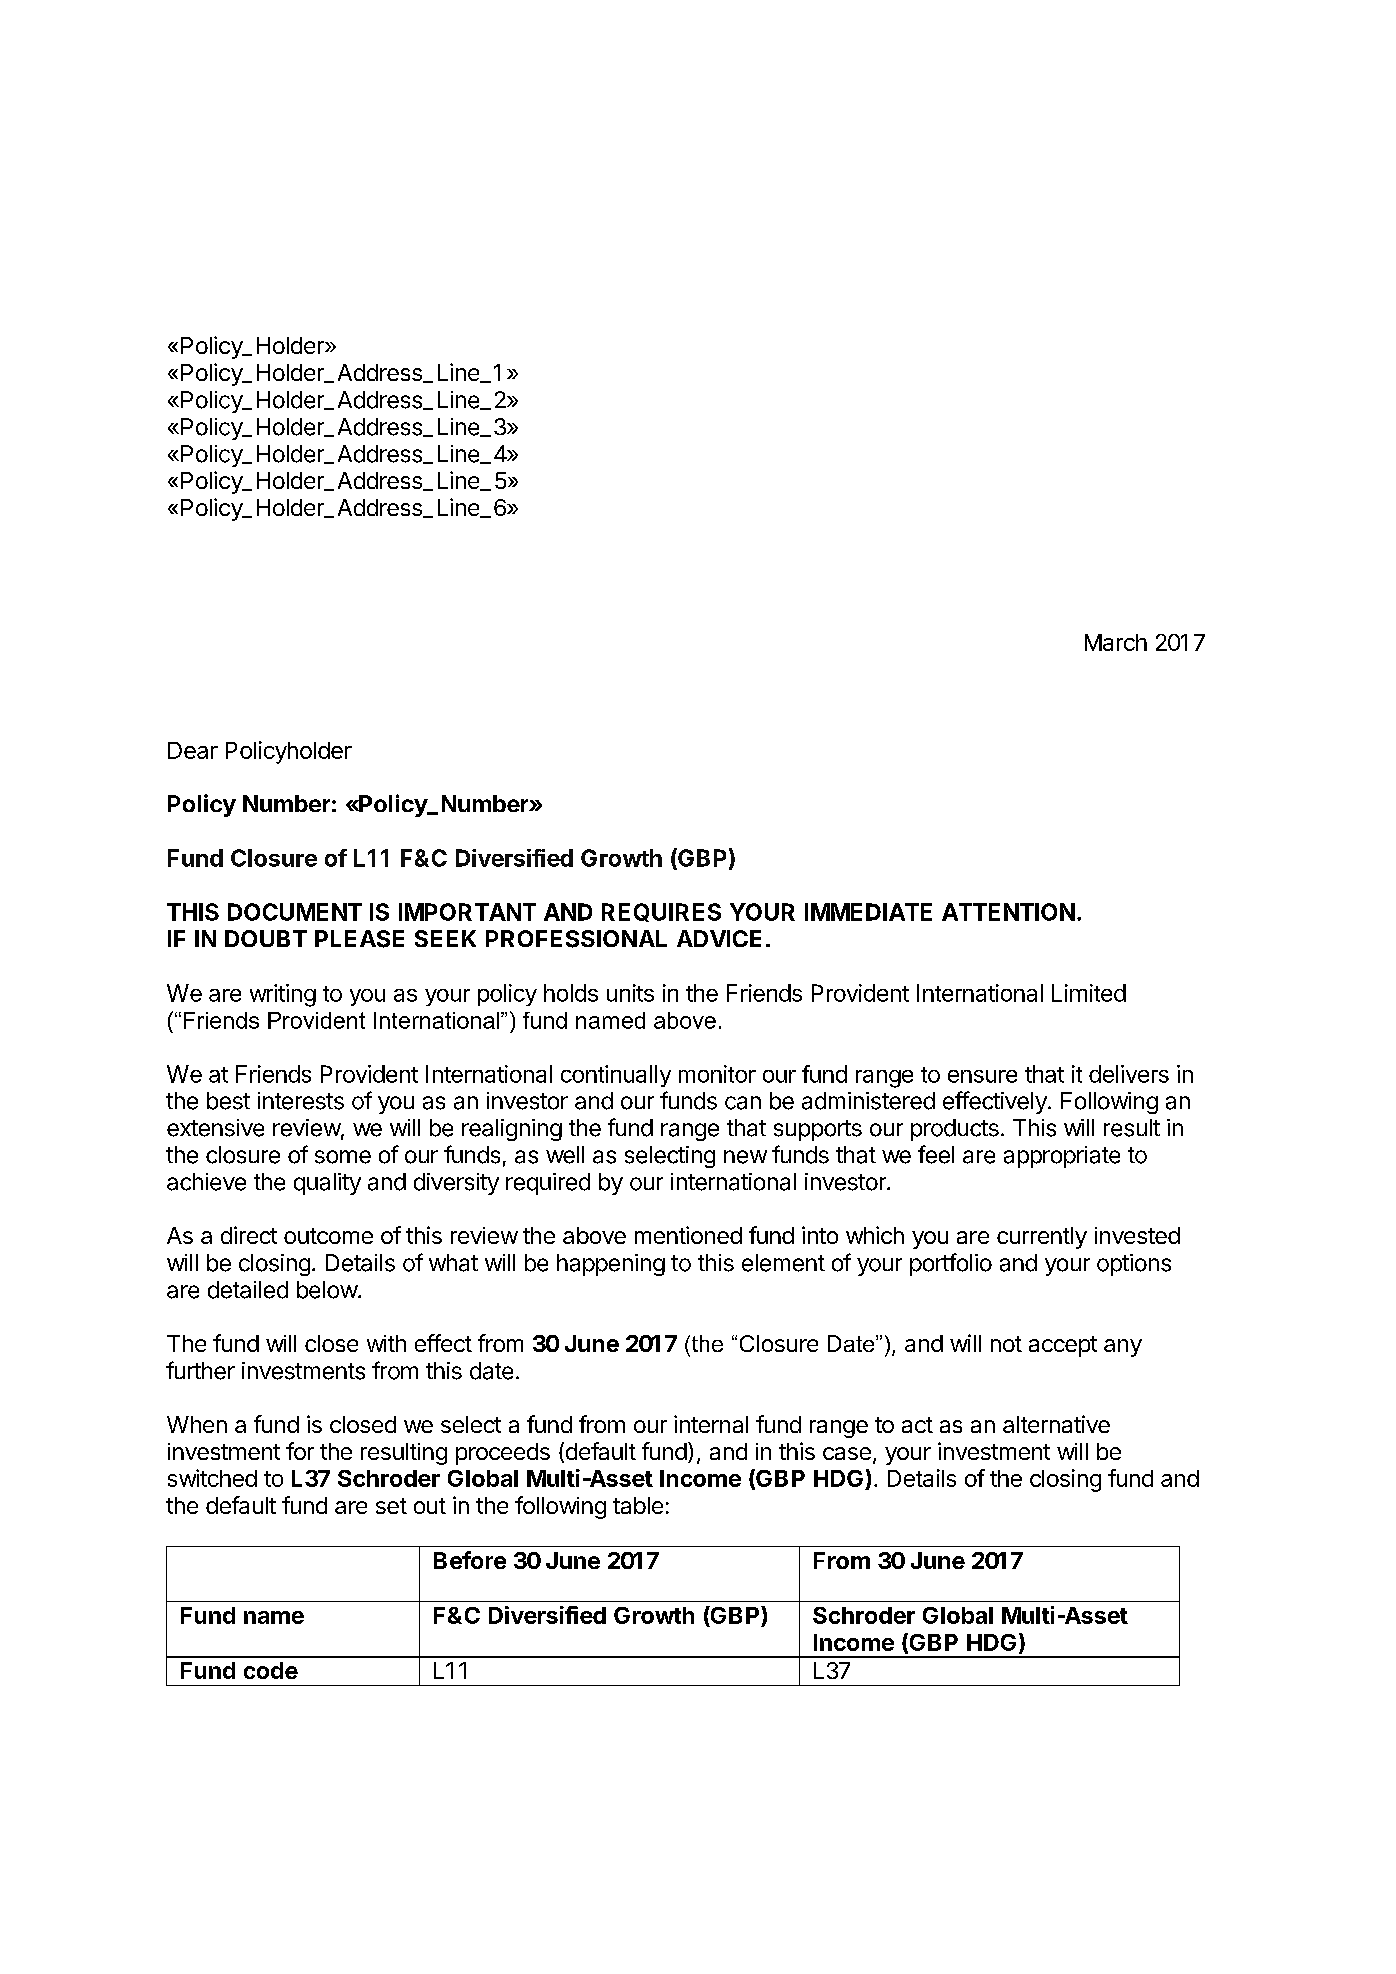  Describe the element at coordinates (193, 750) in the screenshot. I see `Dear` at that location.
